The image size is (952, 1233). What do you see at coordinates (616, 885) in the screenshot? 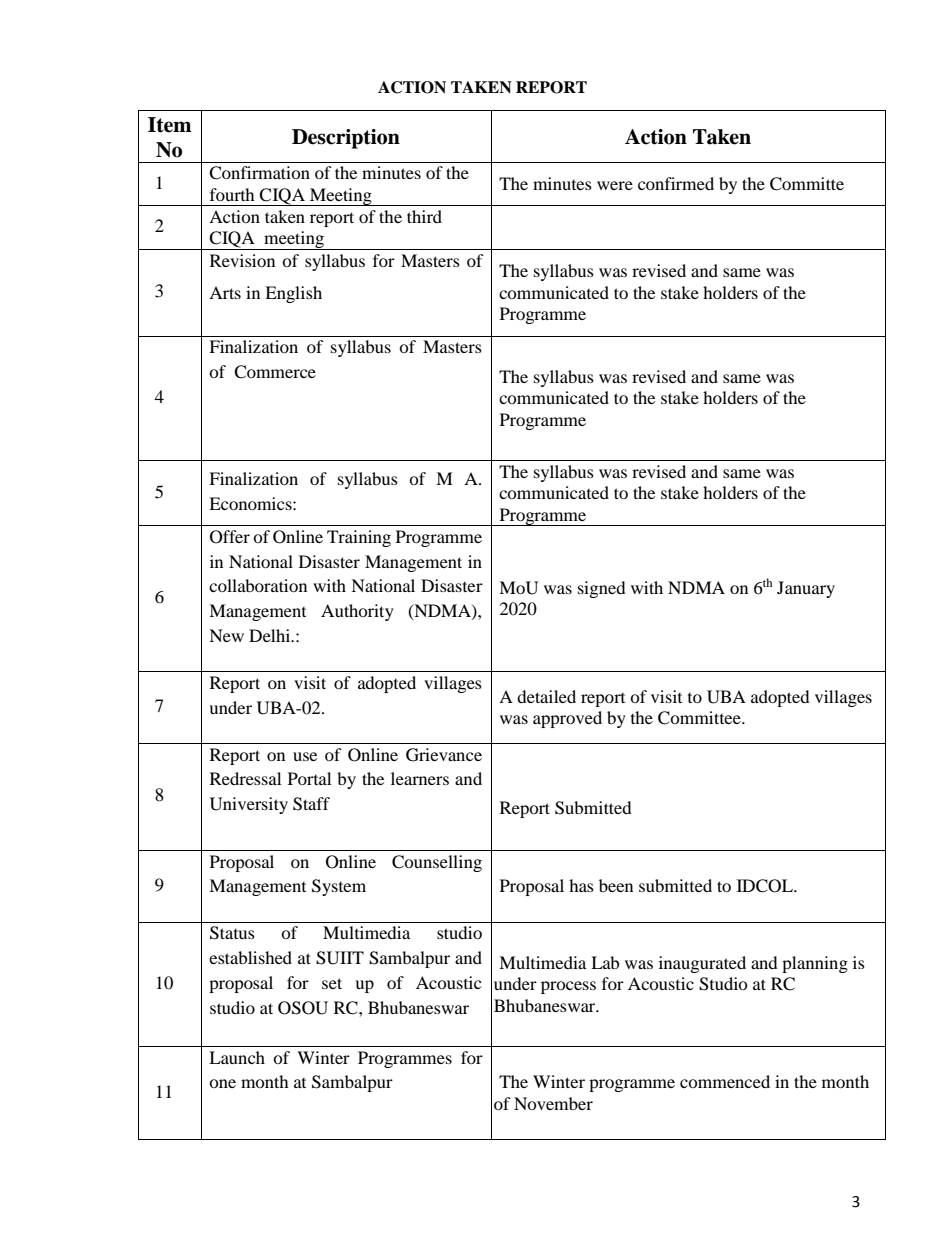
I see `been` at bounding box center [616, 885].
